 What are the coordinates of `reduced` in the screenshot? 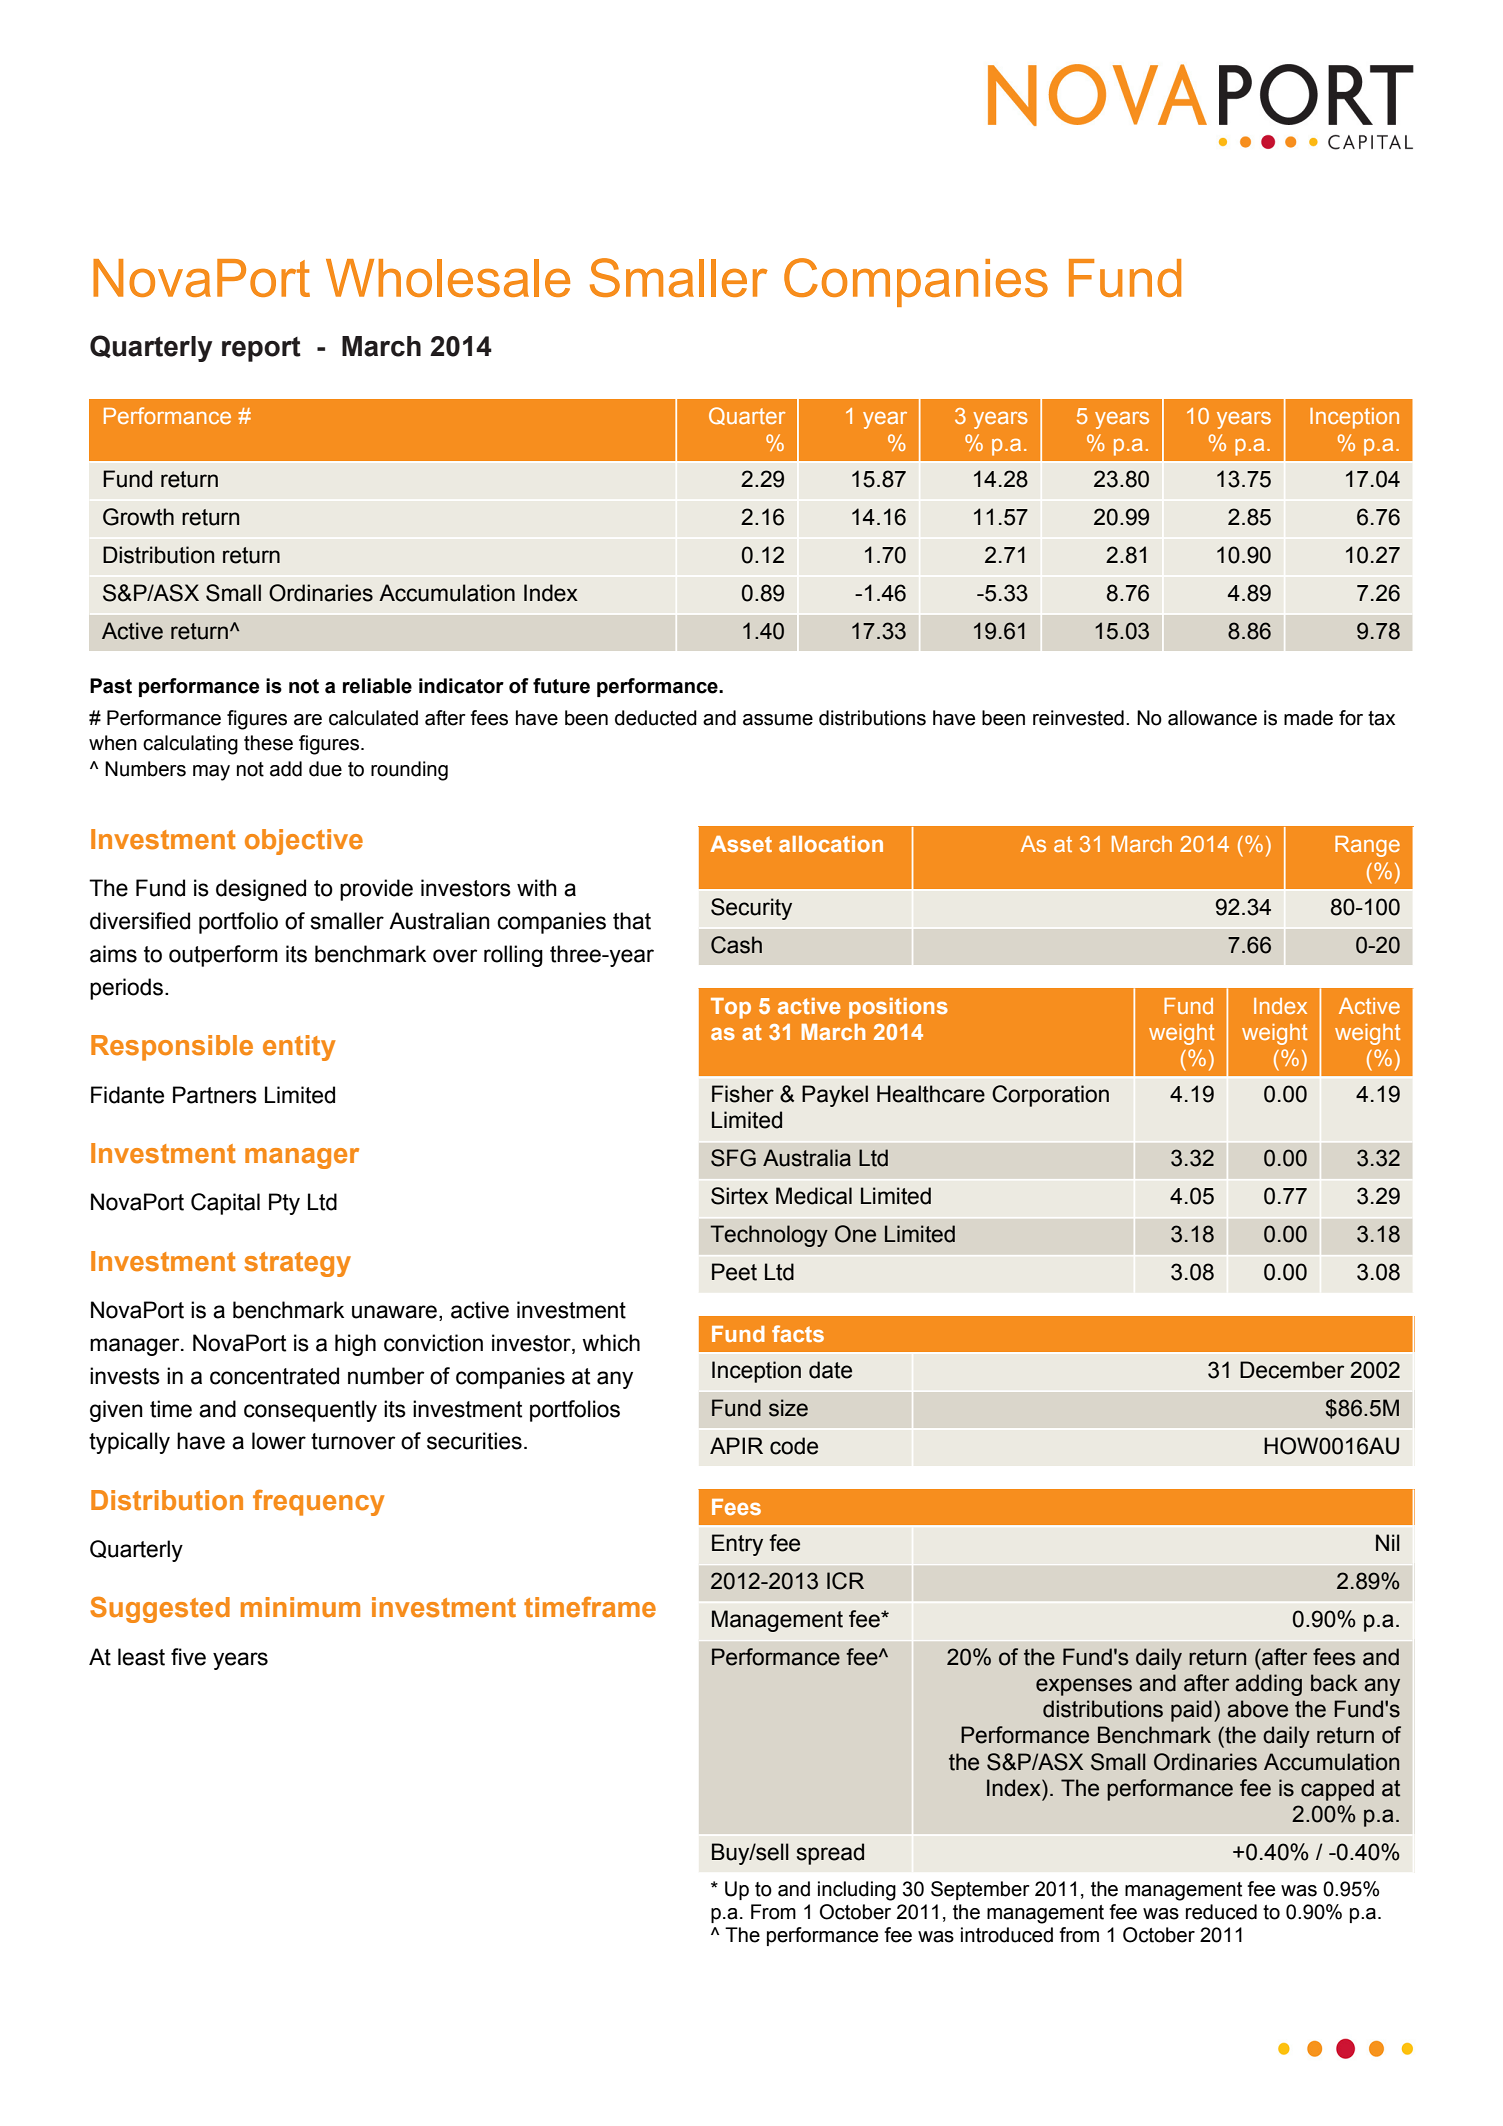 It's located at (1221, 1912).
